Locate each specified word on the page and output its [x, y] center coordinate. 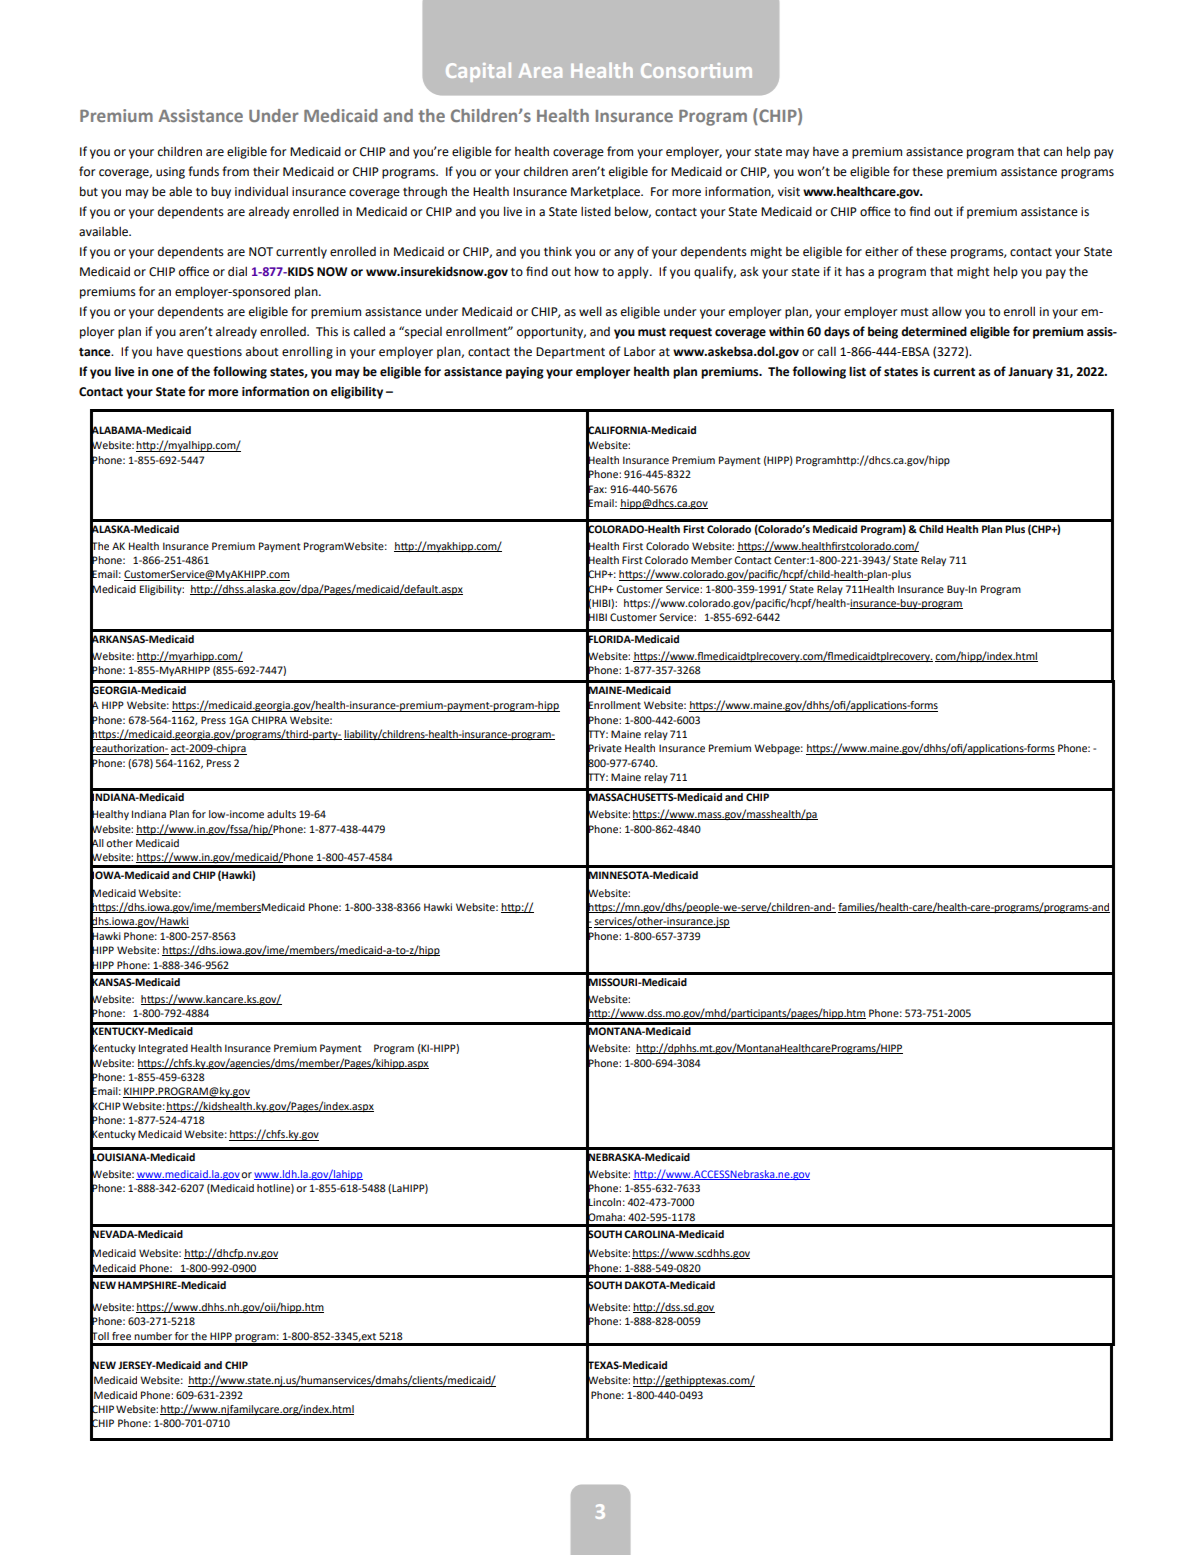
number [153, 1336]
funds [203, 171]
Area [540, 71]
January [1030, 373]
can [1053, 153]
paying [525, 373]
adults [281, 814]
